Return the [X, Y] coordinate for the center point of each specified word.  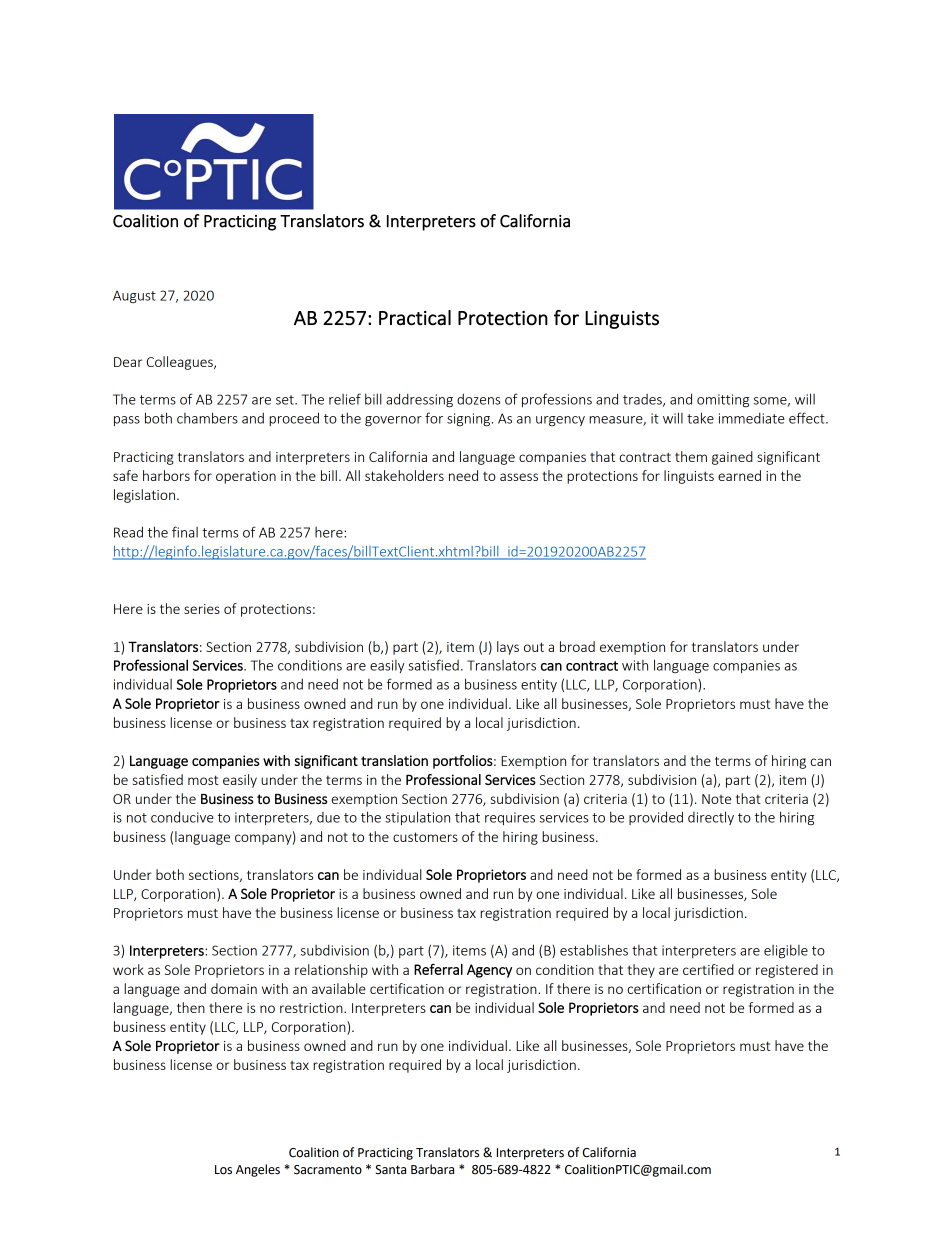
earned [739, 475]
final [185, 532]
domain [234, 988]
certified [708, 969]
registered [787, 971]
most [203, 780]
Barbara [432, 1169]
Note [716, 799]
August [134, 296]
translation [394, 760]
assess [519, 477]
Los [223, 1170]
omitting [723, 401]
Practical [415, 318]
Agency [489, 971]
